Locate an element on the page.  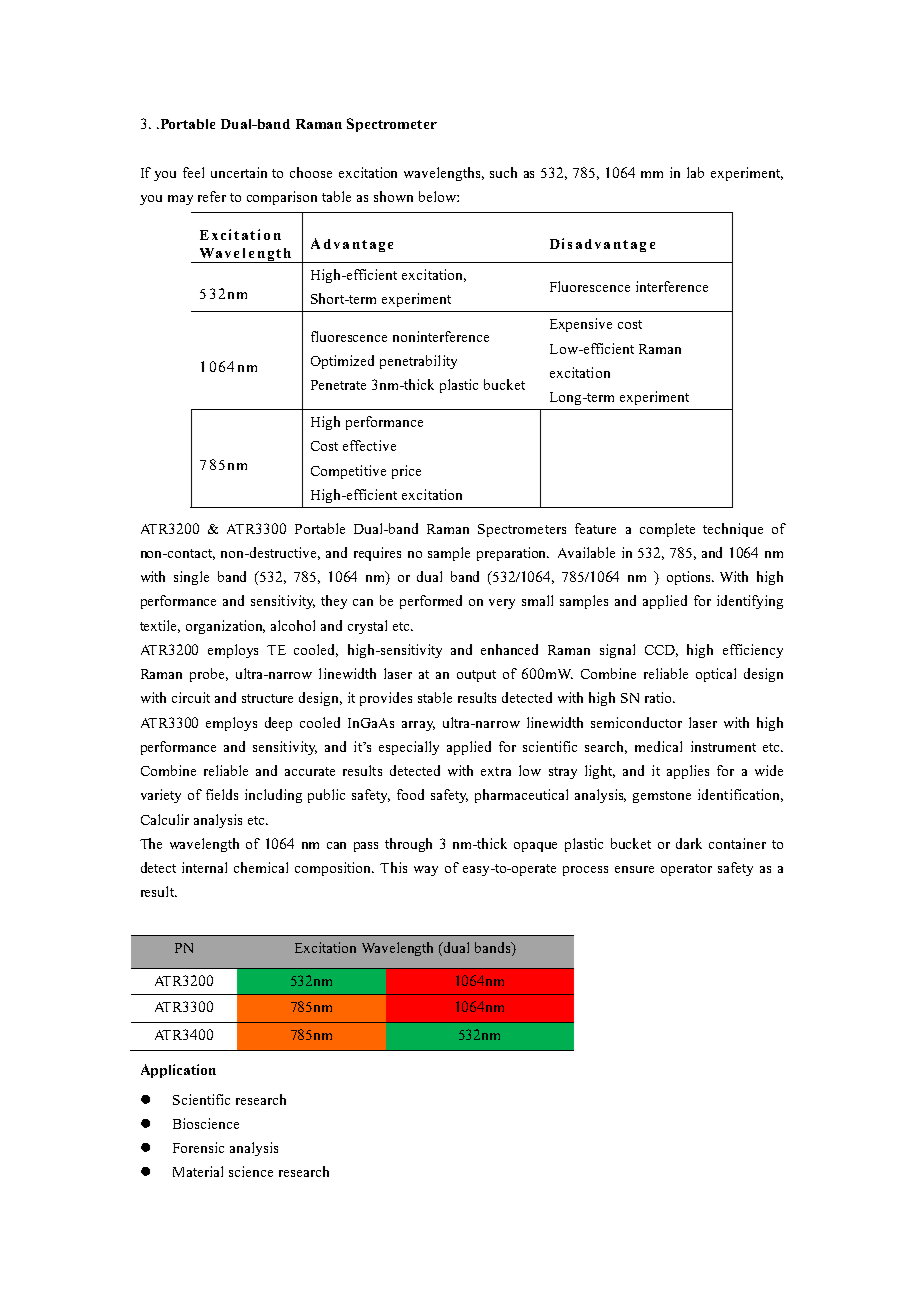
through is located at coordinates (408, 845).
